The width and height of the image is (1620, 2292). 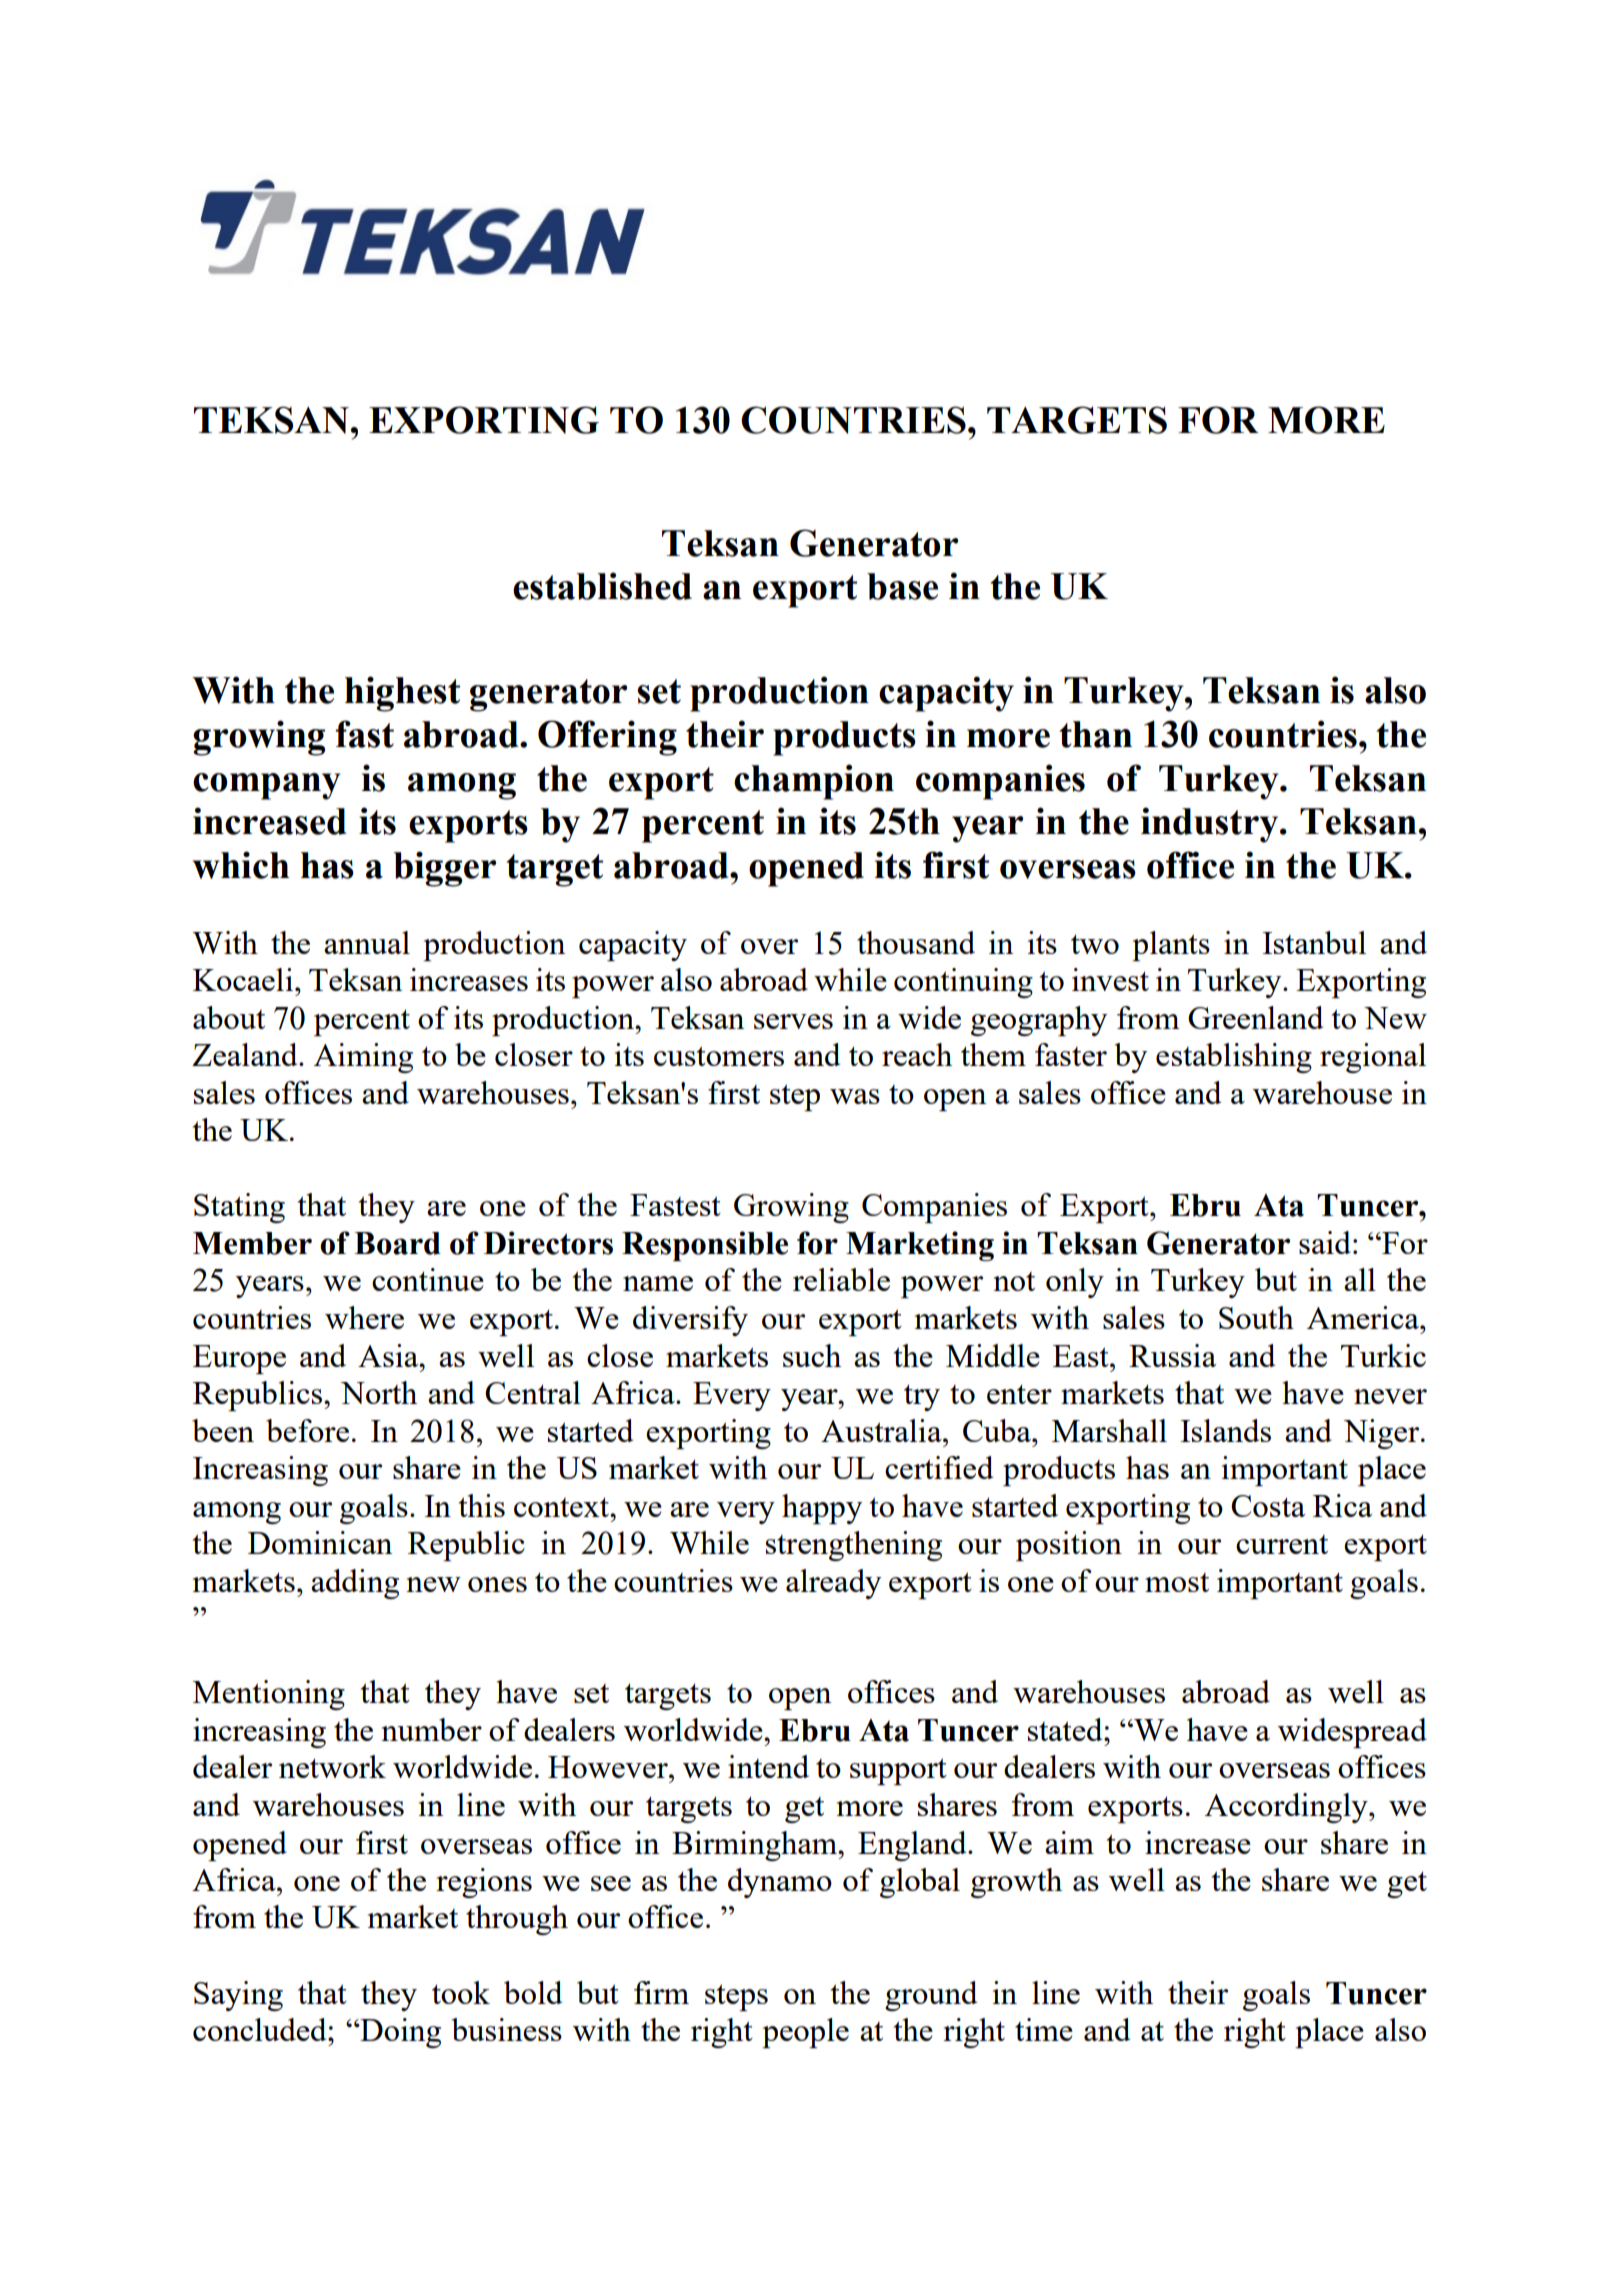 I want to click on reliable, so click(x=841, y=1279).
